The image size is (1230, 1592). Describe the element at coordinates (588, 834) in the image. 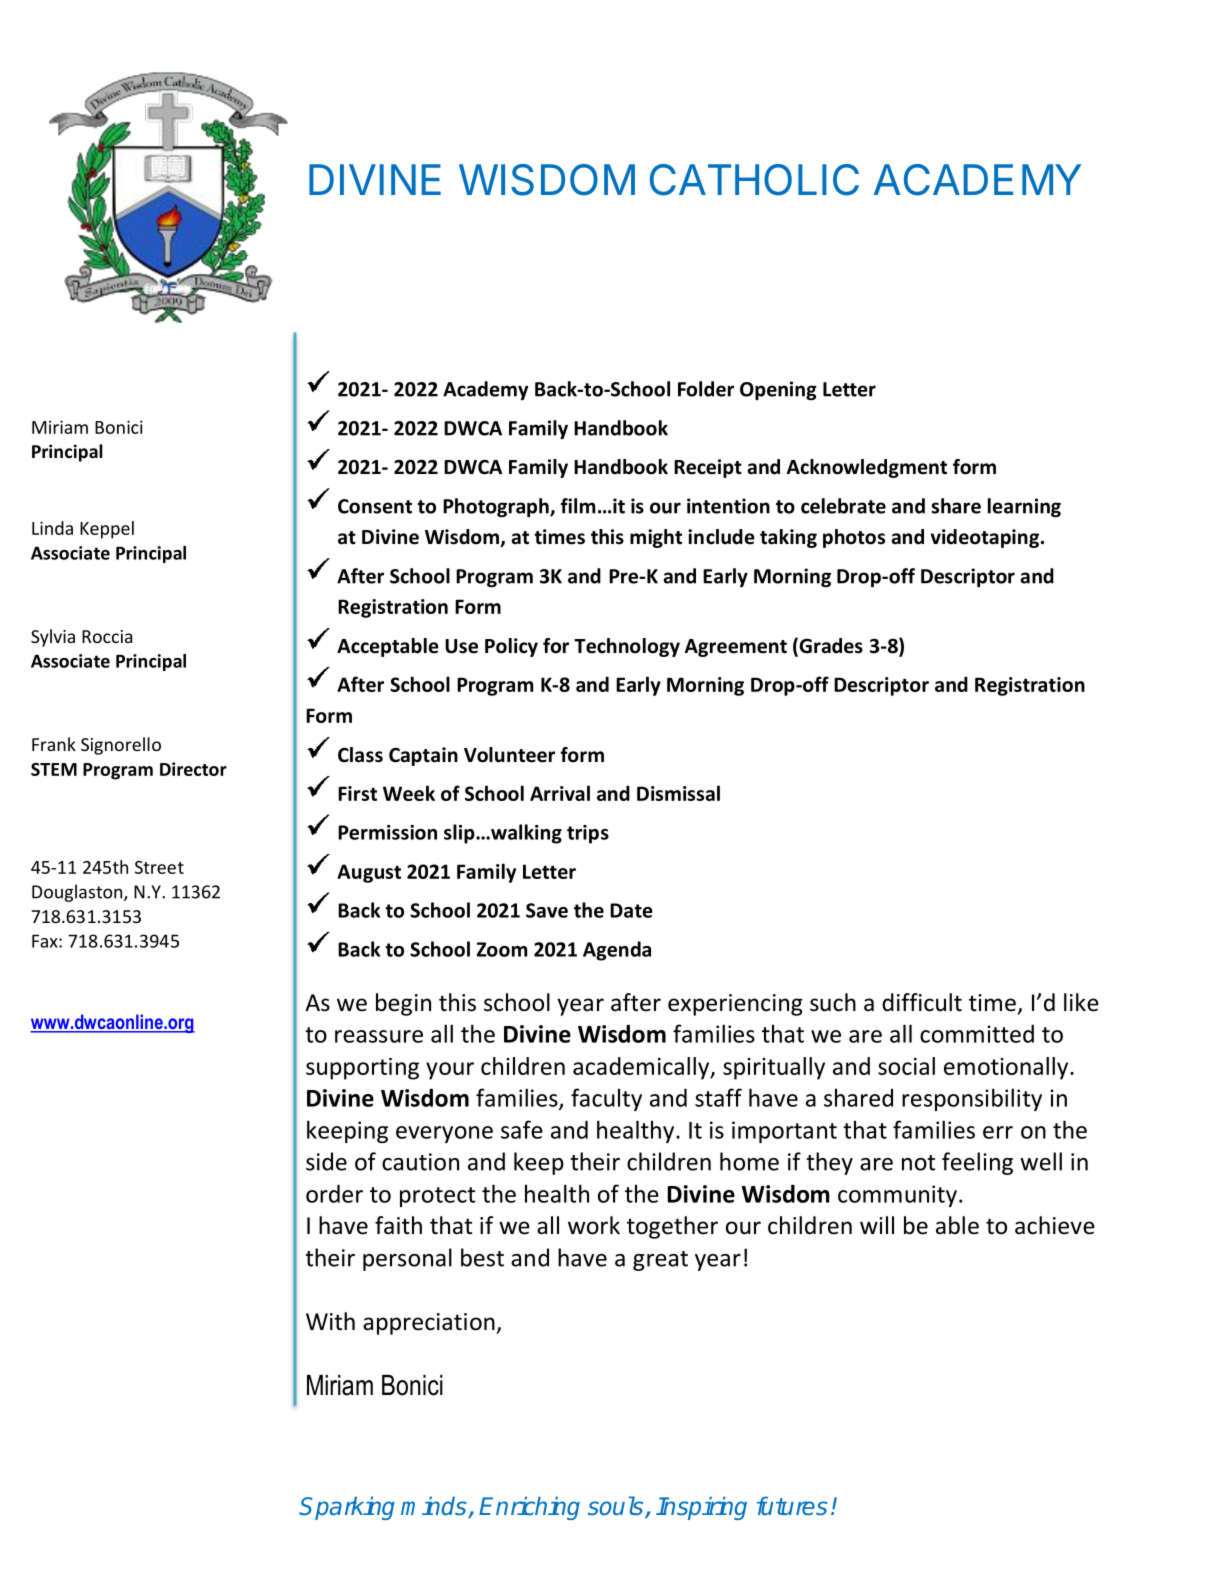

I see `trips` at that location.
